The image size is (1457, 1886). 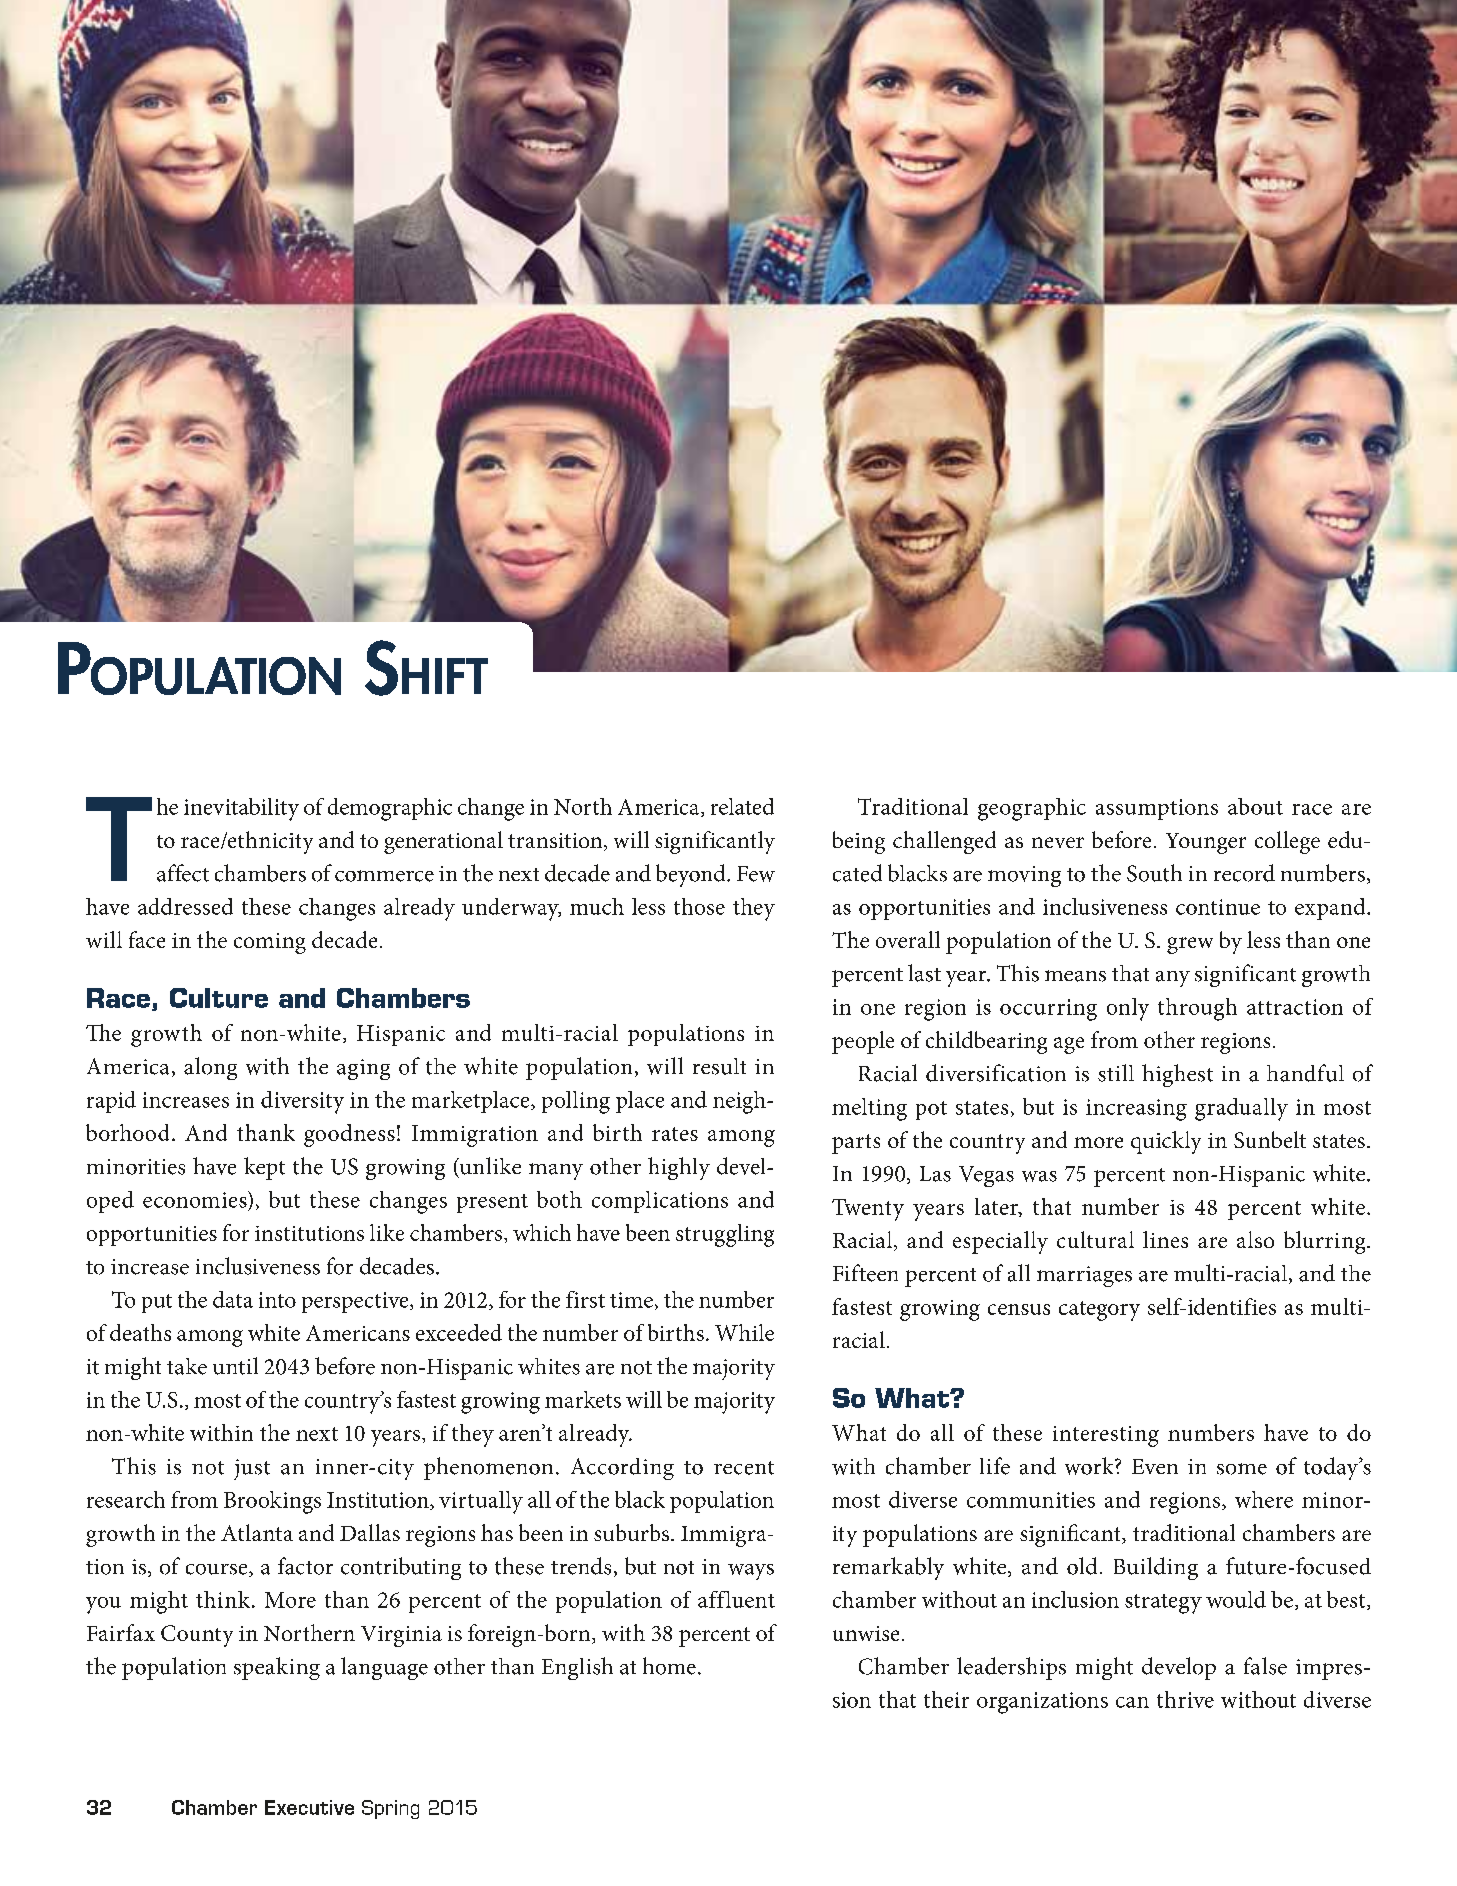 I want to click on Younger, so click(x=1206, y=843).
